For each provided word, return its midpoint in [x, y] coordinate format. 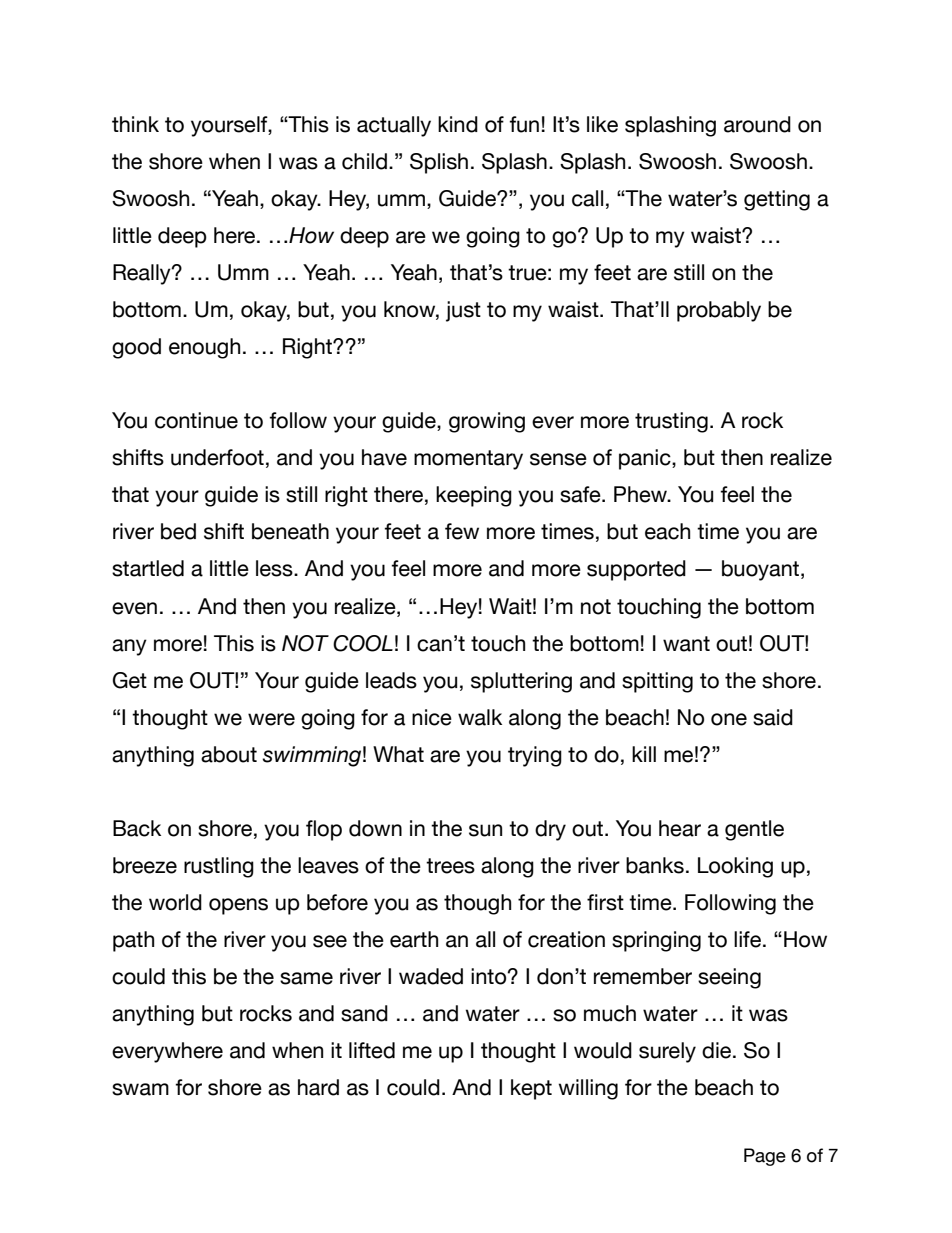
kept [531, 1089]
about [229, 754]
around [757, 124]
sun [485, 830]
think [135, 124]
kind [458, 124]
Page [765, 1157]
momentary [468, 460]
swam [140, 1089]
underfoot [217, 457]
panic [646, 459]
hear [680, 828]
